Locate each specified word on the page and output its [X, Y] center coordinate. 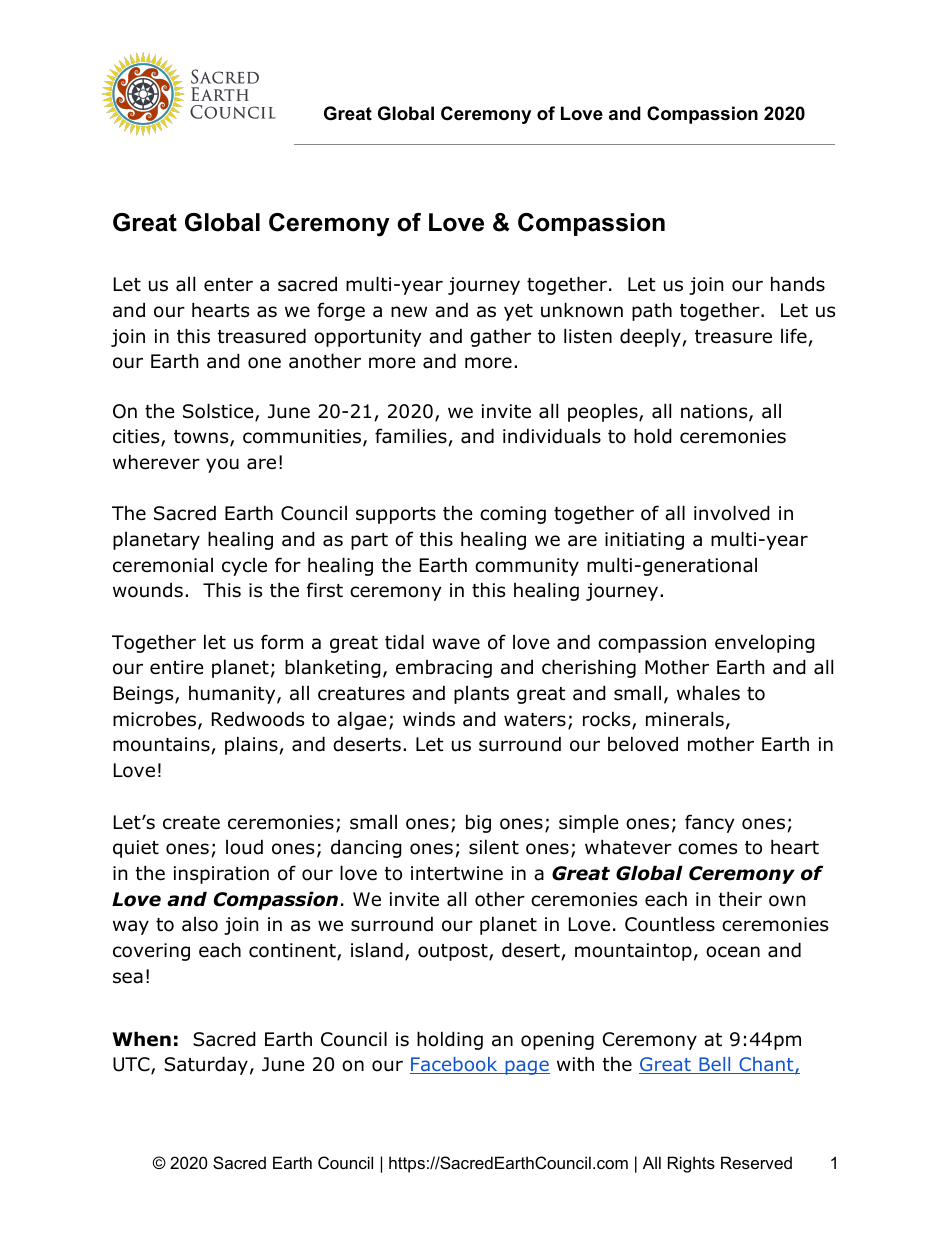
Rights [691, 1164]
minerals [685, 719]
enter [228, 285]
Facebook [455, 1065]
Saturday [206, 1065]
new [409, 312]
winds [429, 719]
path [652, 311]
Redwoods [258, 719]
